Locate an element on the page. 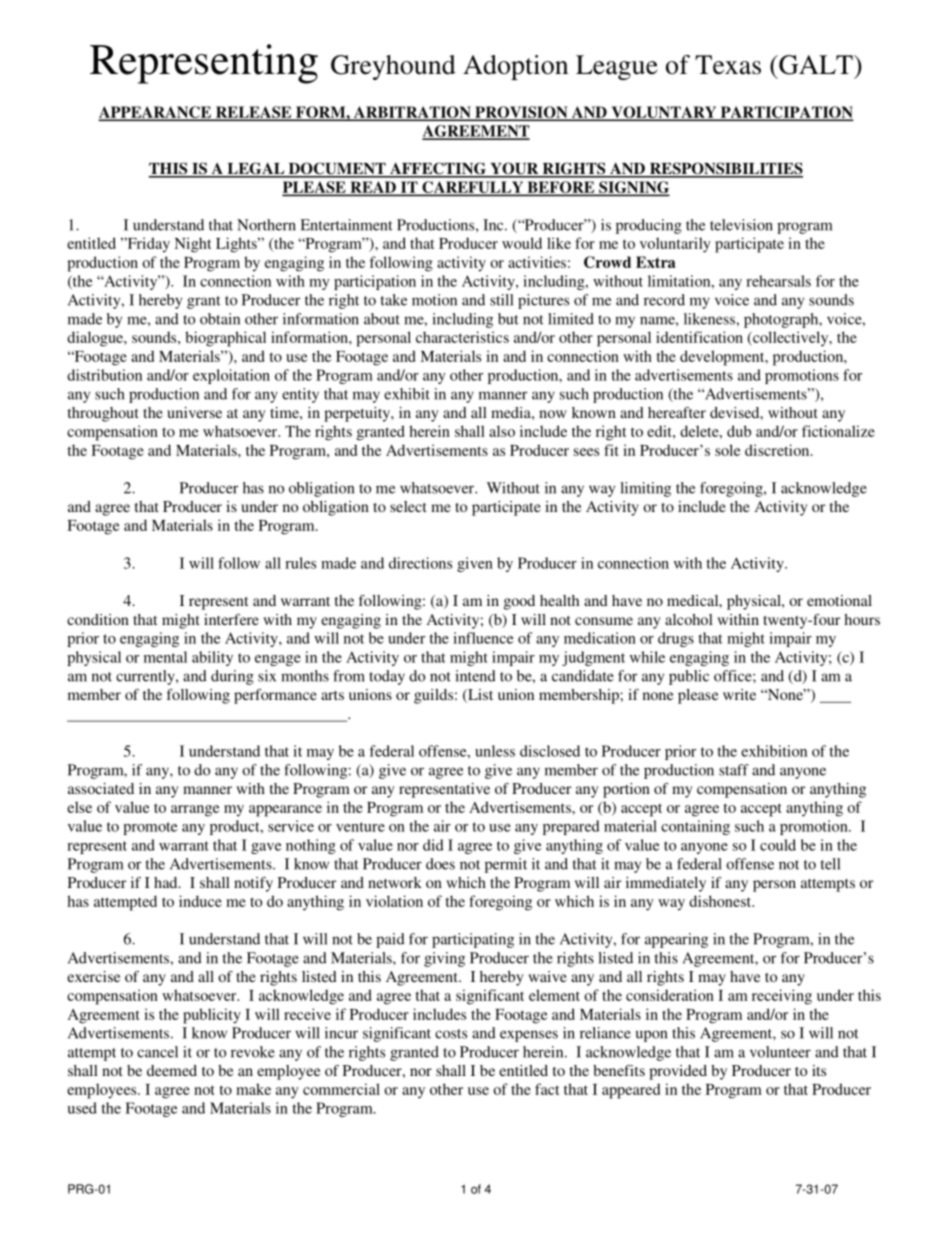  interfere is located at coordinates (231, 619).
